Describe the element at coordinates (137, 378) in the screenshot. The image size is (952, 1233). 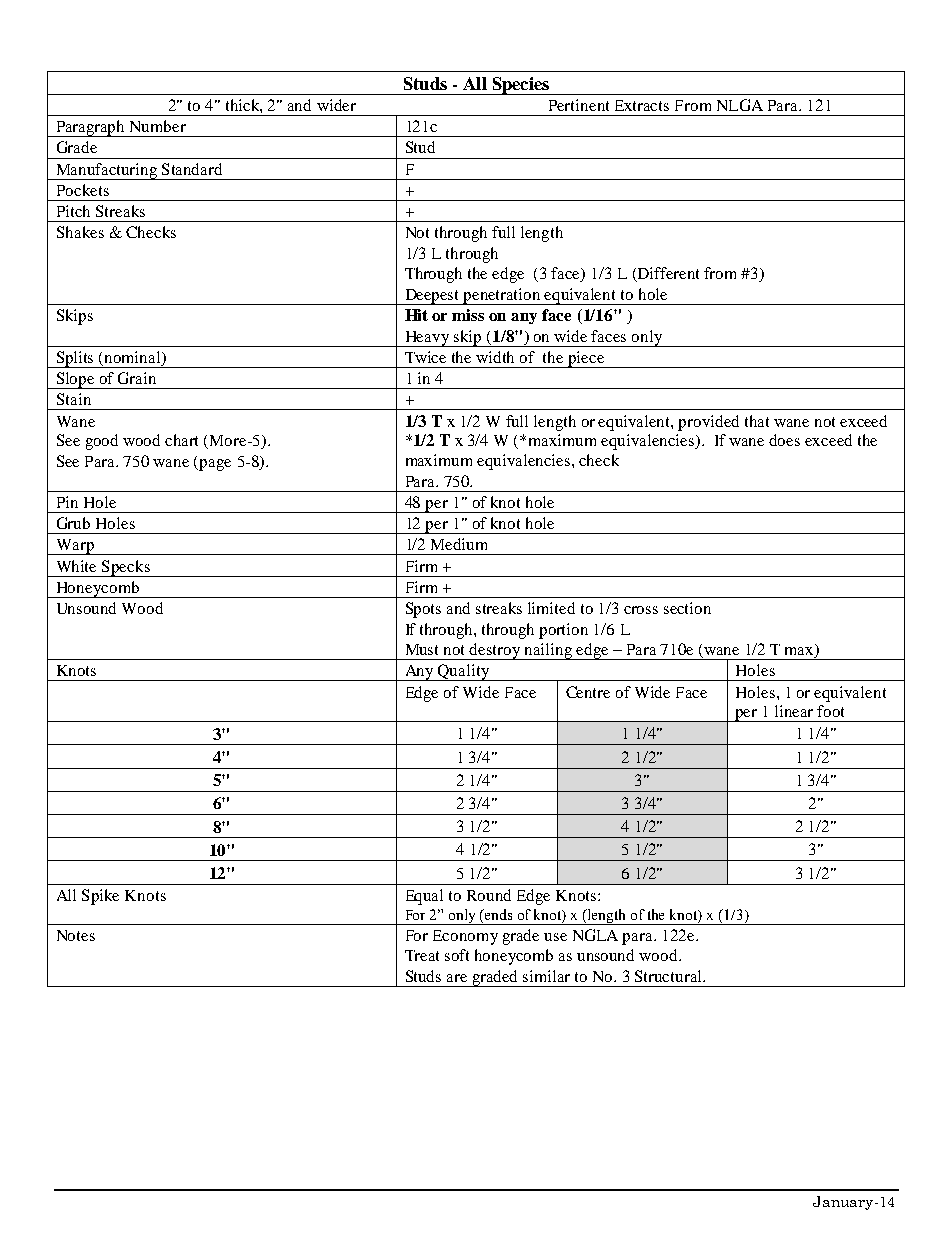
I see `Grain` at that location.
